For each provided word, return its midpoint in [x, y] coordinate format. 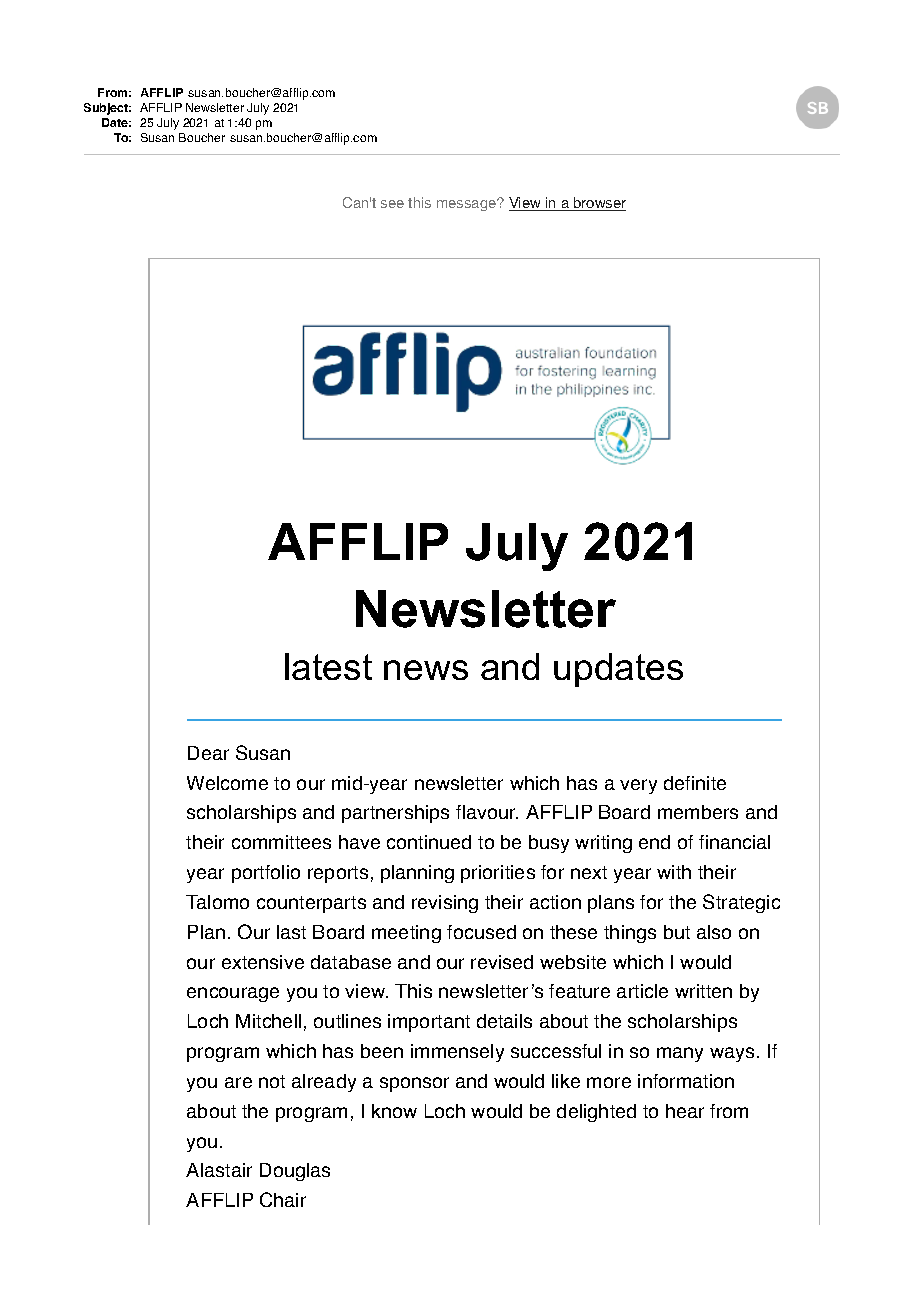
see [392, 204]
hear [685, 1111]
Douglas [295, 1172]
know [394, 1111]
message [468, 204]
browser [599, 204]
